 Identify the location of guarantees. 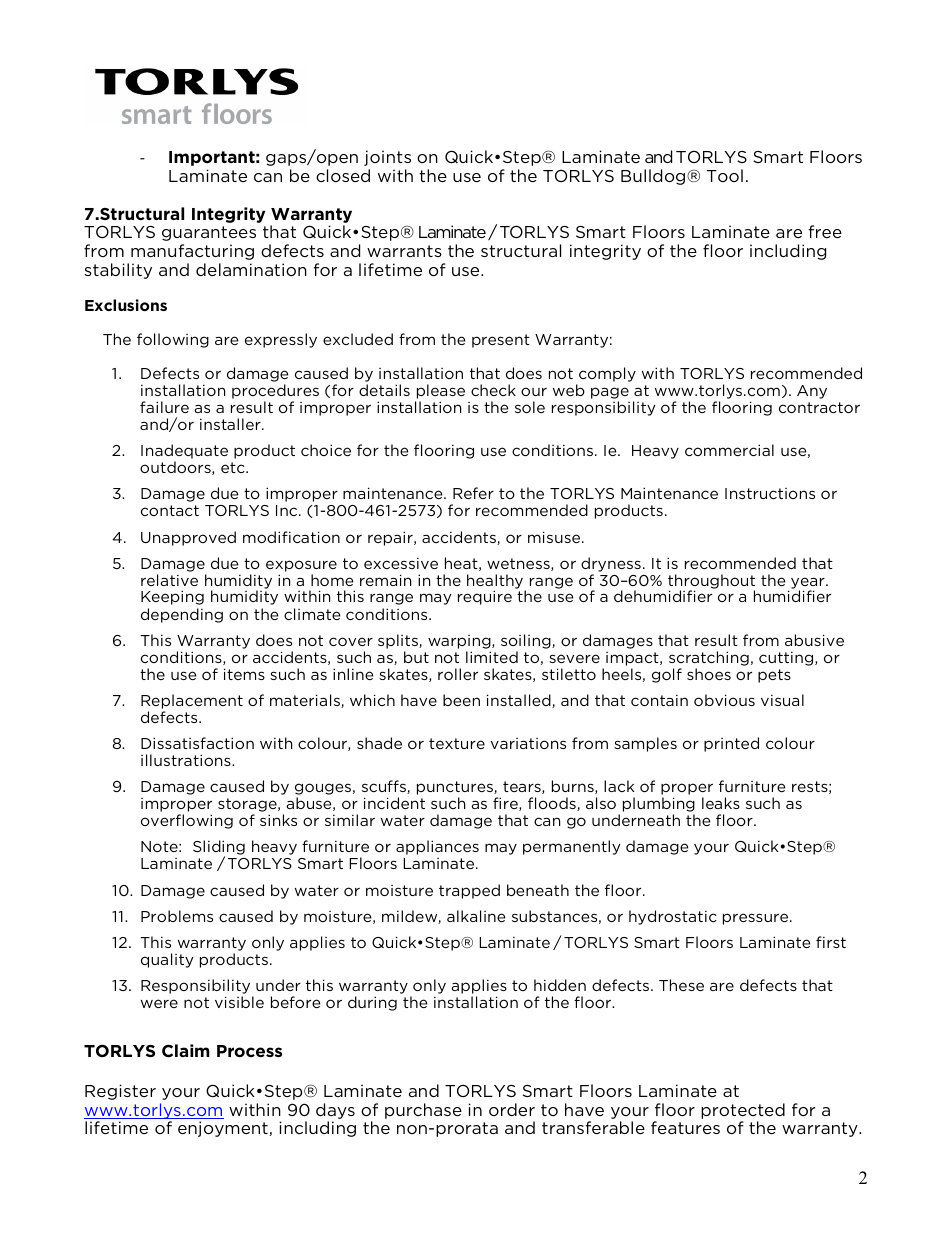
(209, 233).
